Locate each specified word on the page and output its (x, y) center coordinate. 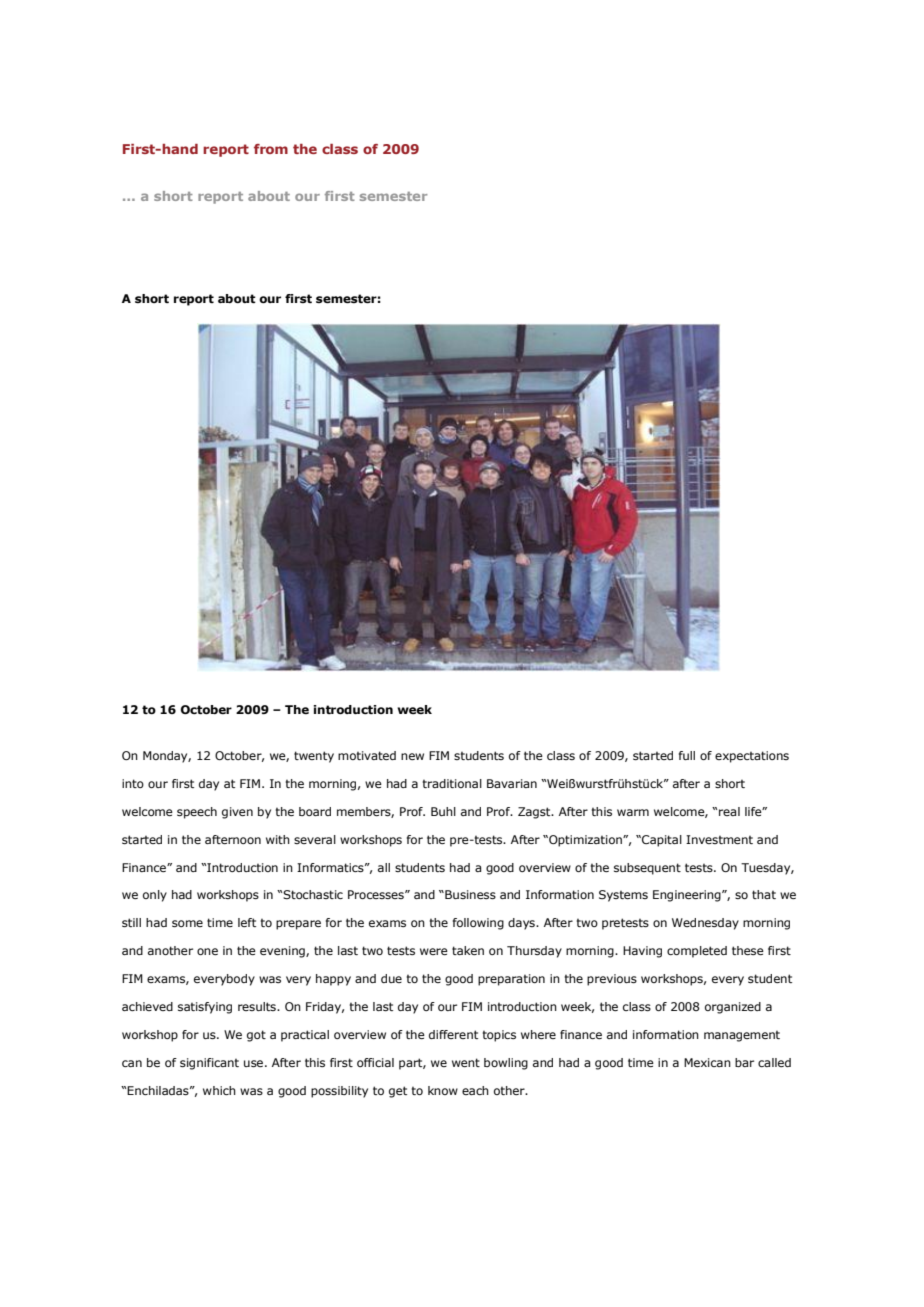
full (687, 755)
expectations (752, 757)
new (412, 756)
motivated (367, 755)
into (133, 783)
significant (209, 1064)
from (271, 149)
